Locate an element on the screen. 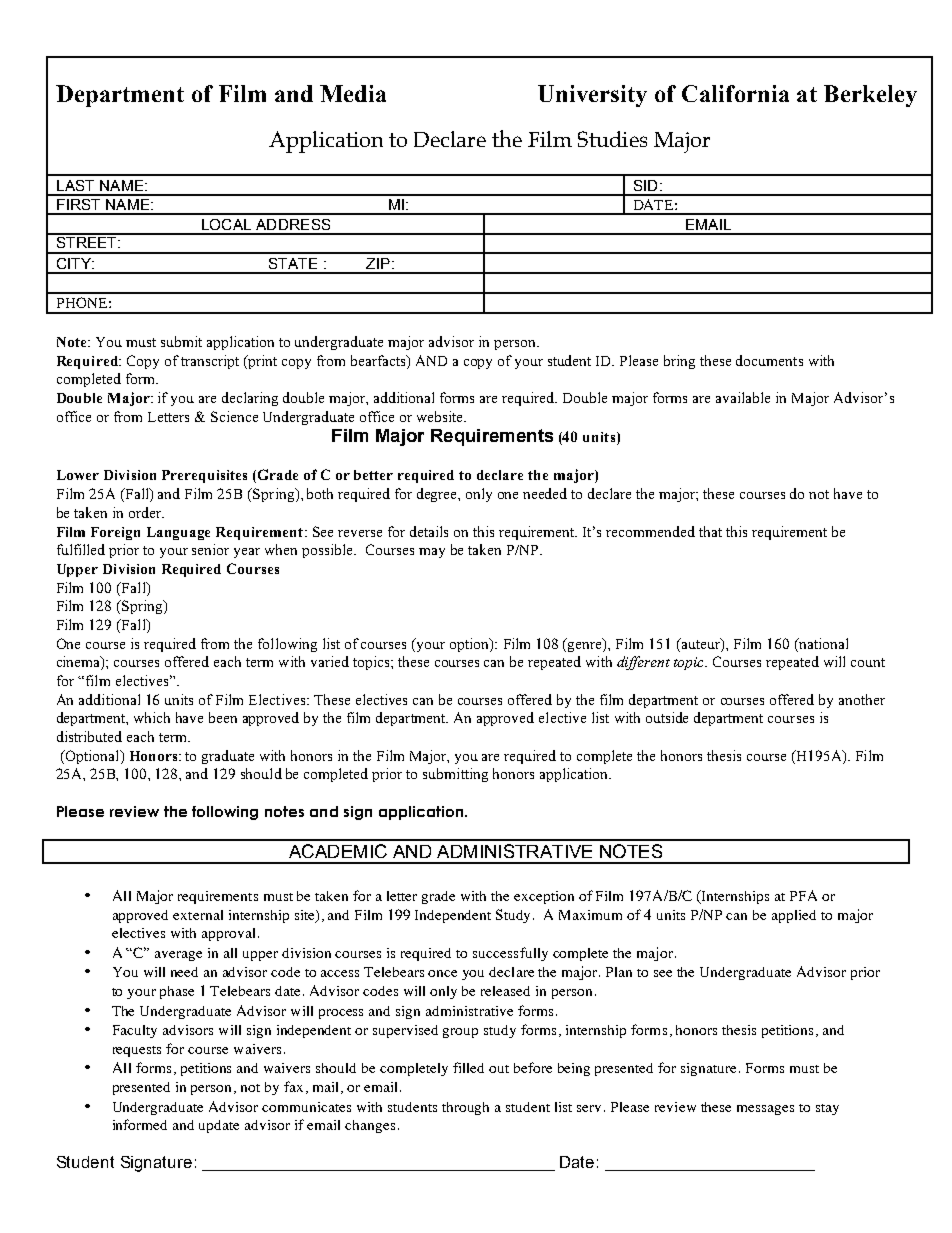 The height and width of the screenshot is (1233, 952). Media is located at coordinates (353, 93).
